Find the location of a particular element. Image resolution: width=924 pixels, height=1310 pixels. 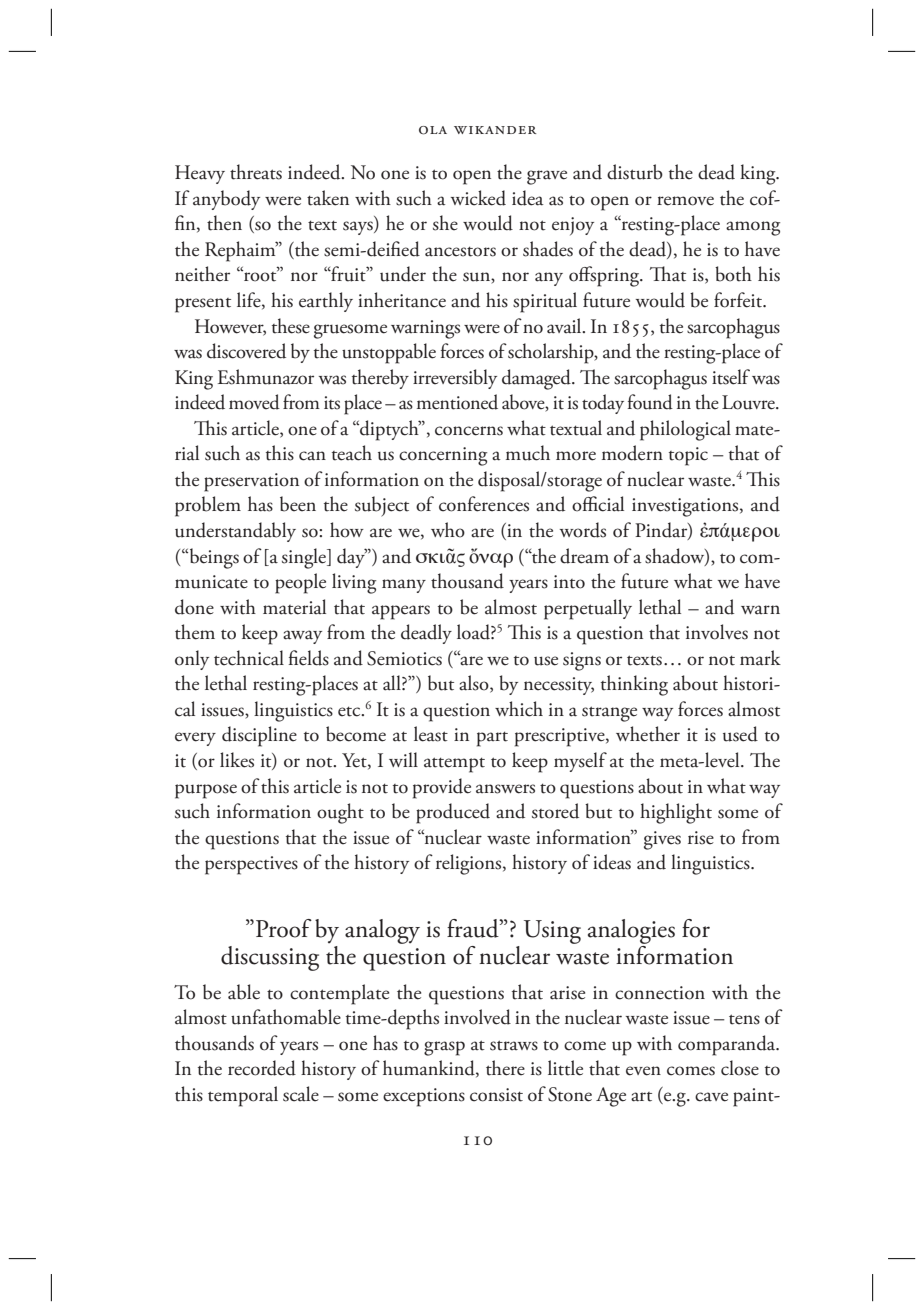

involves is located at coordinates (717, 632).
